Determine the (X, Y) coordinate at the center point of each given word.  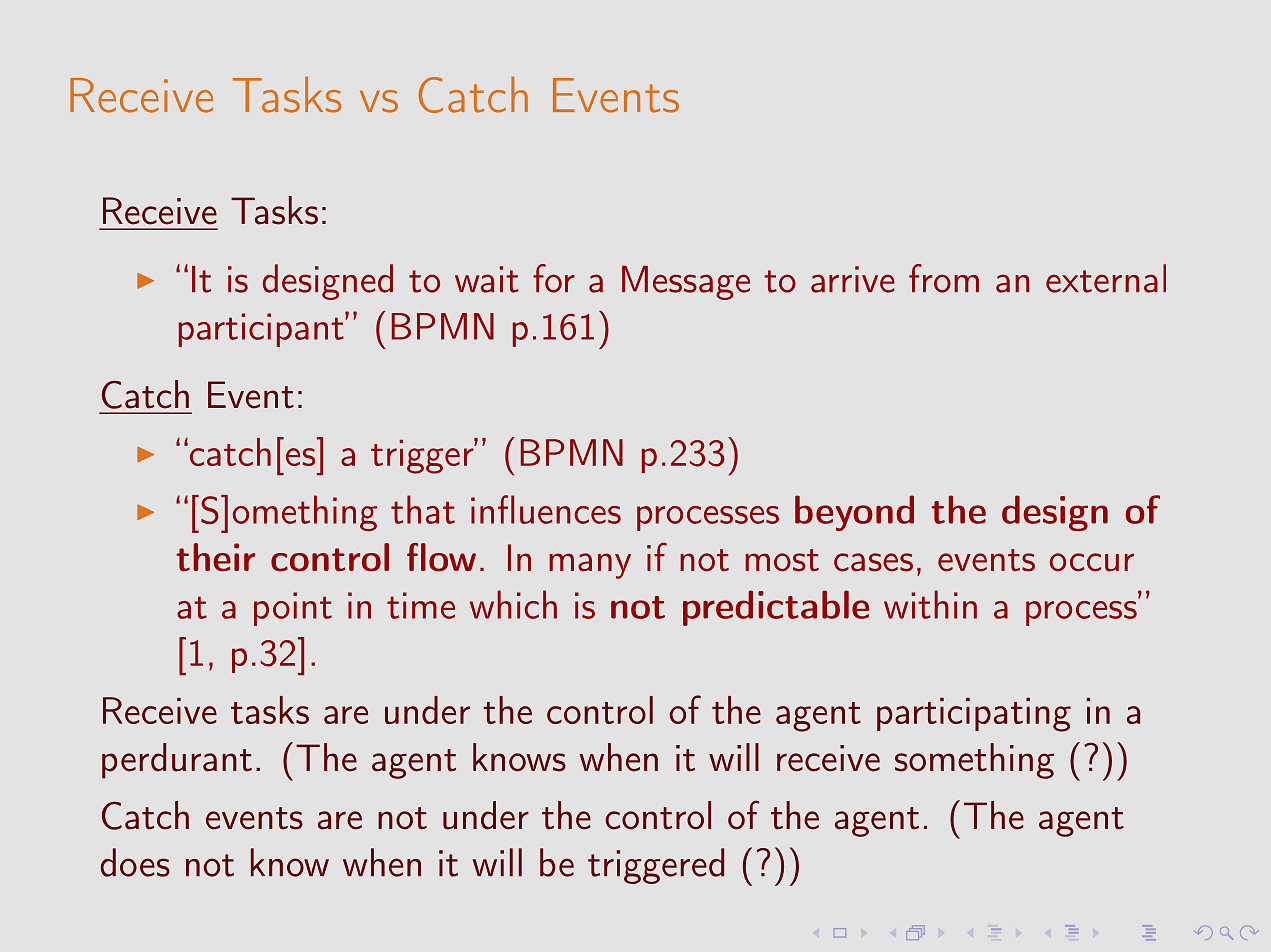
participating (974, 715)
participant (262, 329)
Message (686, 282)
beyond (854, 513)
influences (546, 509)
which (513, 604)
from (944, 278)
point (293, 609)
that (423, 509)
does (135, 862)
